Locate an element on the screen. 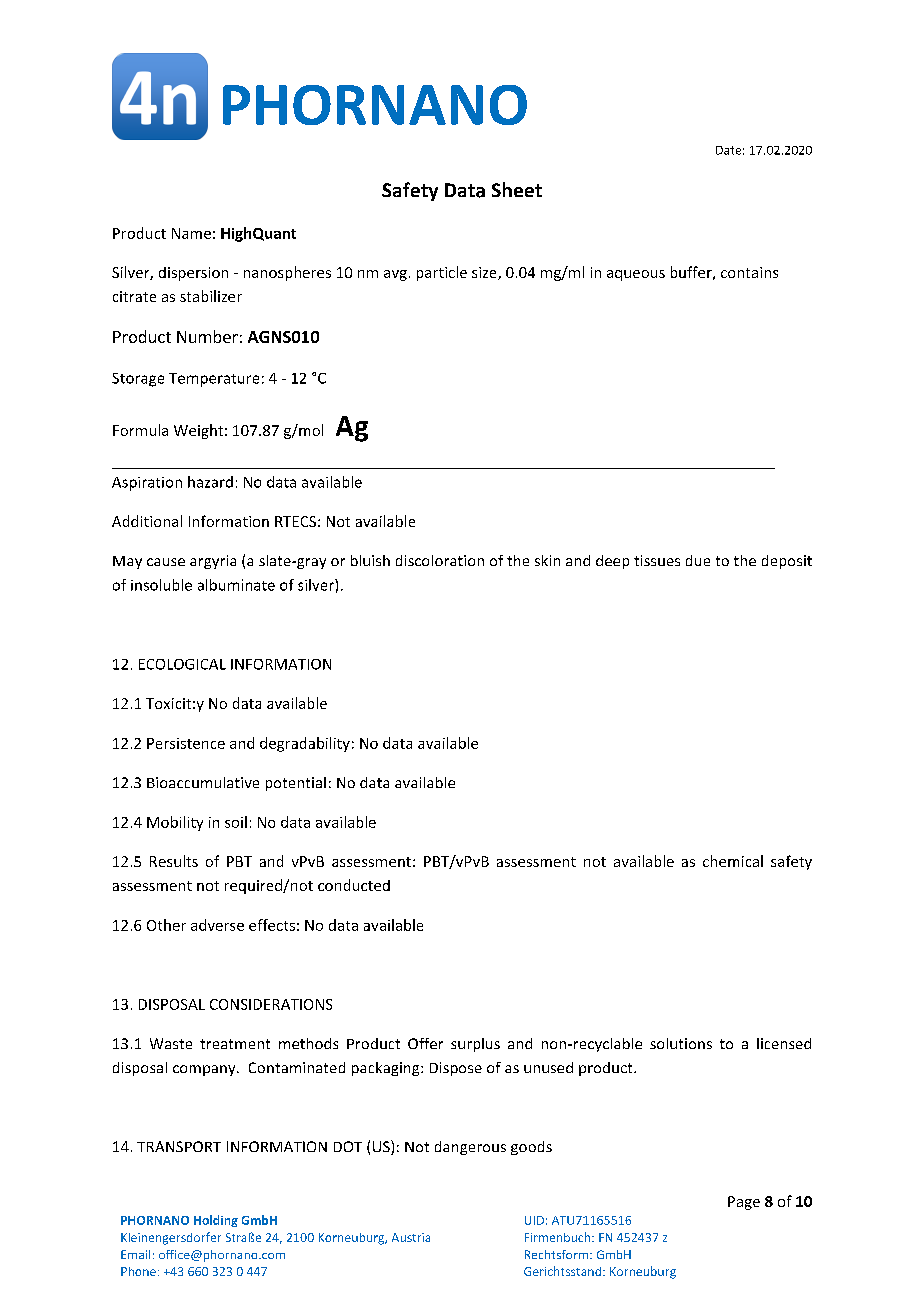 The height and width of the screenshot is (1308, 924). Page is located at coordinates (744, 1203).
